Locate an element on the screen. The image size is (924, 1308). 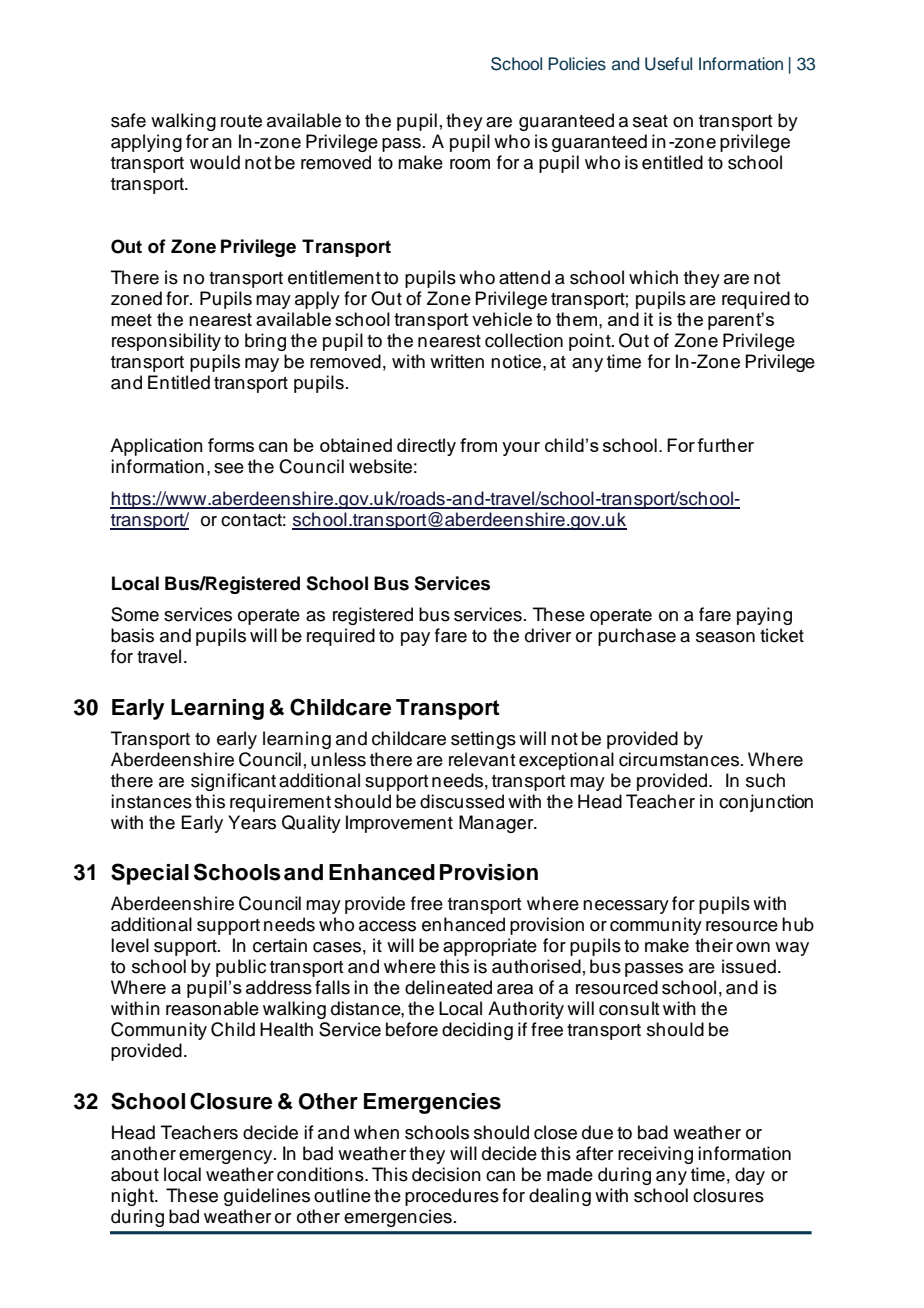
emergency is located at coordinates (227, 1157).
